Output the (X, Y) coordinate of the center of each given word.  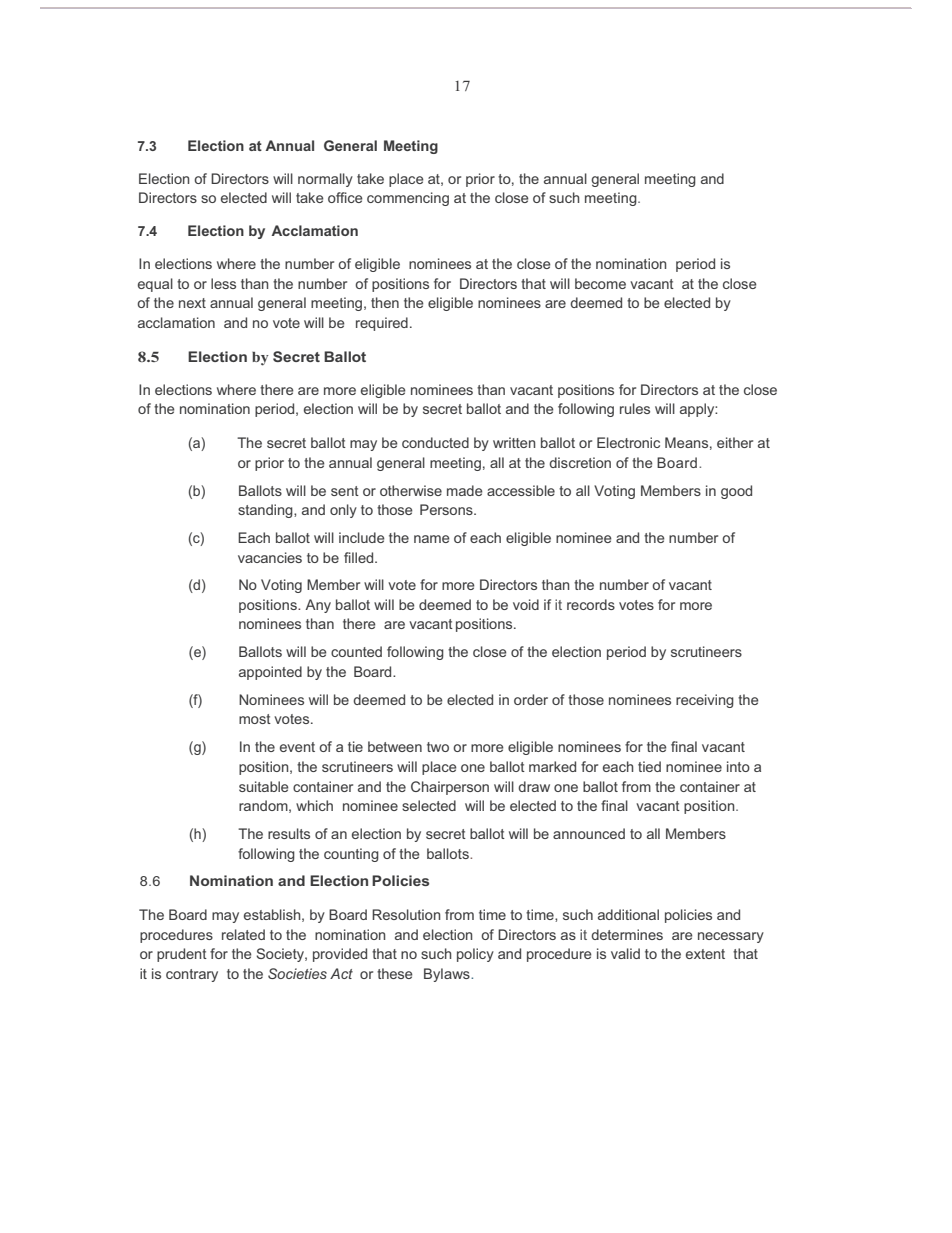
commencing (408, 199)
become (600, 283)
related (243, 934)
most (255, 719)
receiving (705, 701)
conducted (435, 442)
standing (266, 511)
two (438, 747)
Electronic (628, 442)
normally (325, 180)
